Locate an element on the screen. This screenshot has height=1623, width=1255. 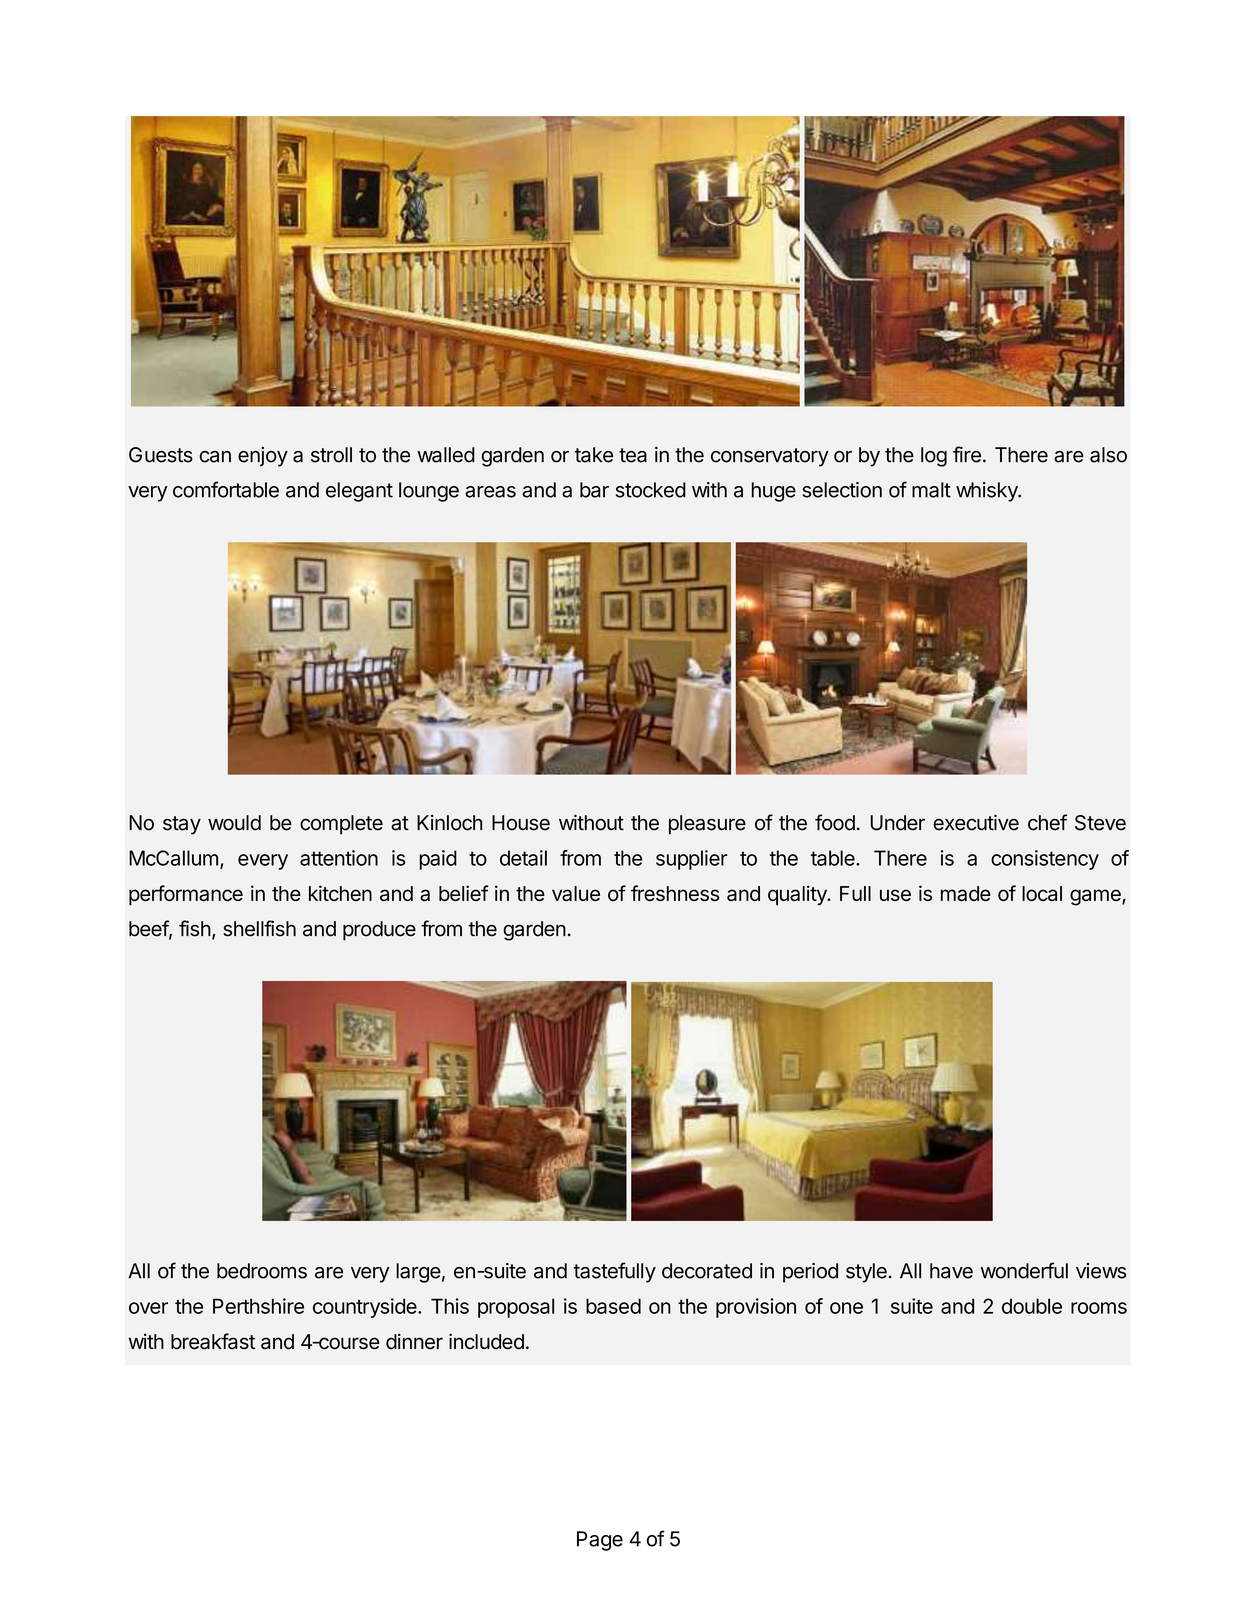
malt is located at coordinates (931, 490).
